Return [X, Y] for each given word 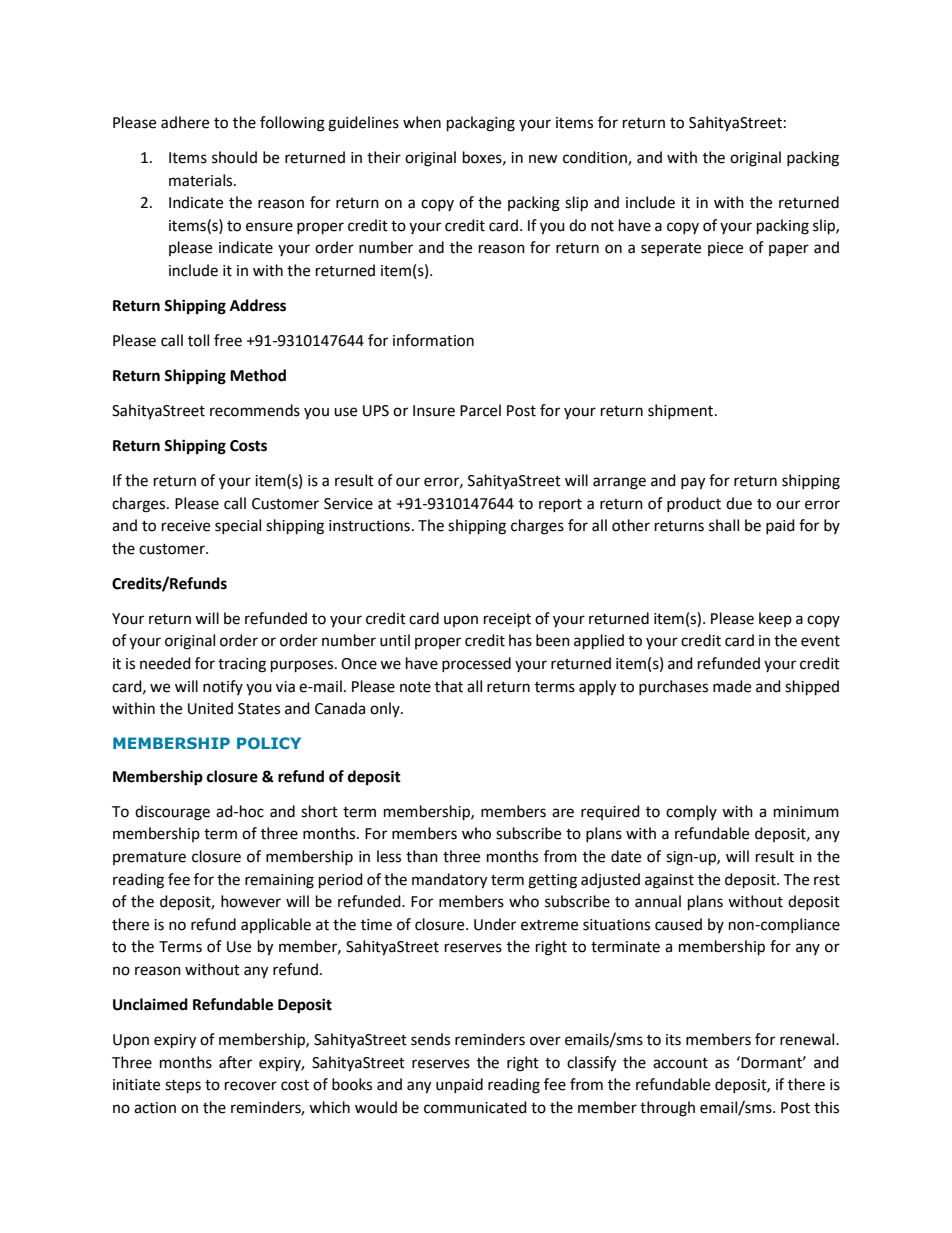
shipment [682, 411]
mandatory [449, 881]
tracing [242, 665]
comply [691, 812]
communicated [475, 1107]
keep [775, 619]
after [235, 1062]
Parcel [480, 410]
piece [725, 249]
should [234, 157]
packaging [481, 124]
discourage [172, 813]
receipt [507, 620]
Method [258, 375]
